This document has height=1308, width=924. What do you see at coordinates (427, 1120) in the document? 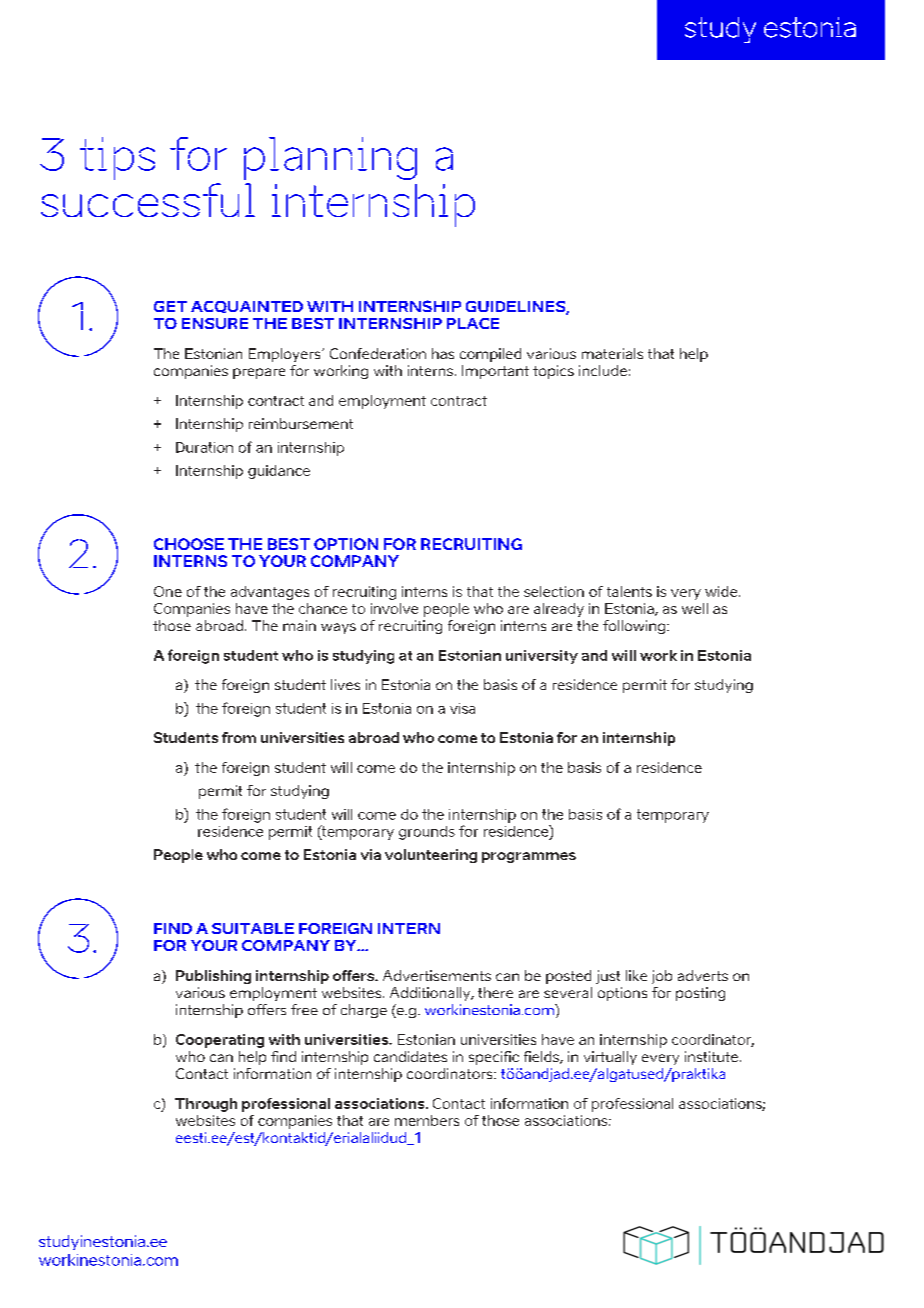
I see `members` at bounding box center [427, 1120].
